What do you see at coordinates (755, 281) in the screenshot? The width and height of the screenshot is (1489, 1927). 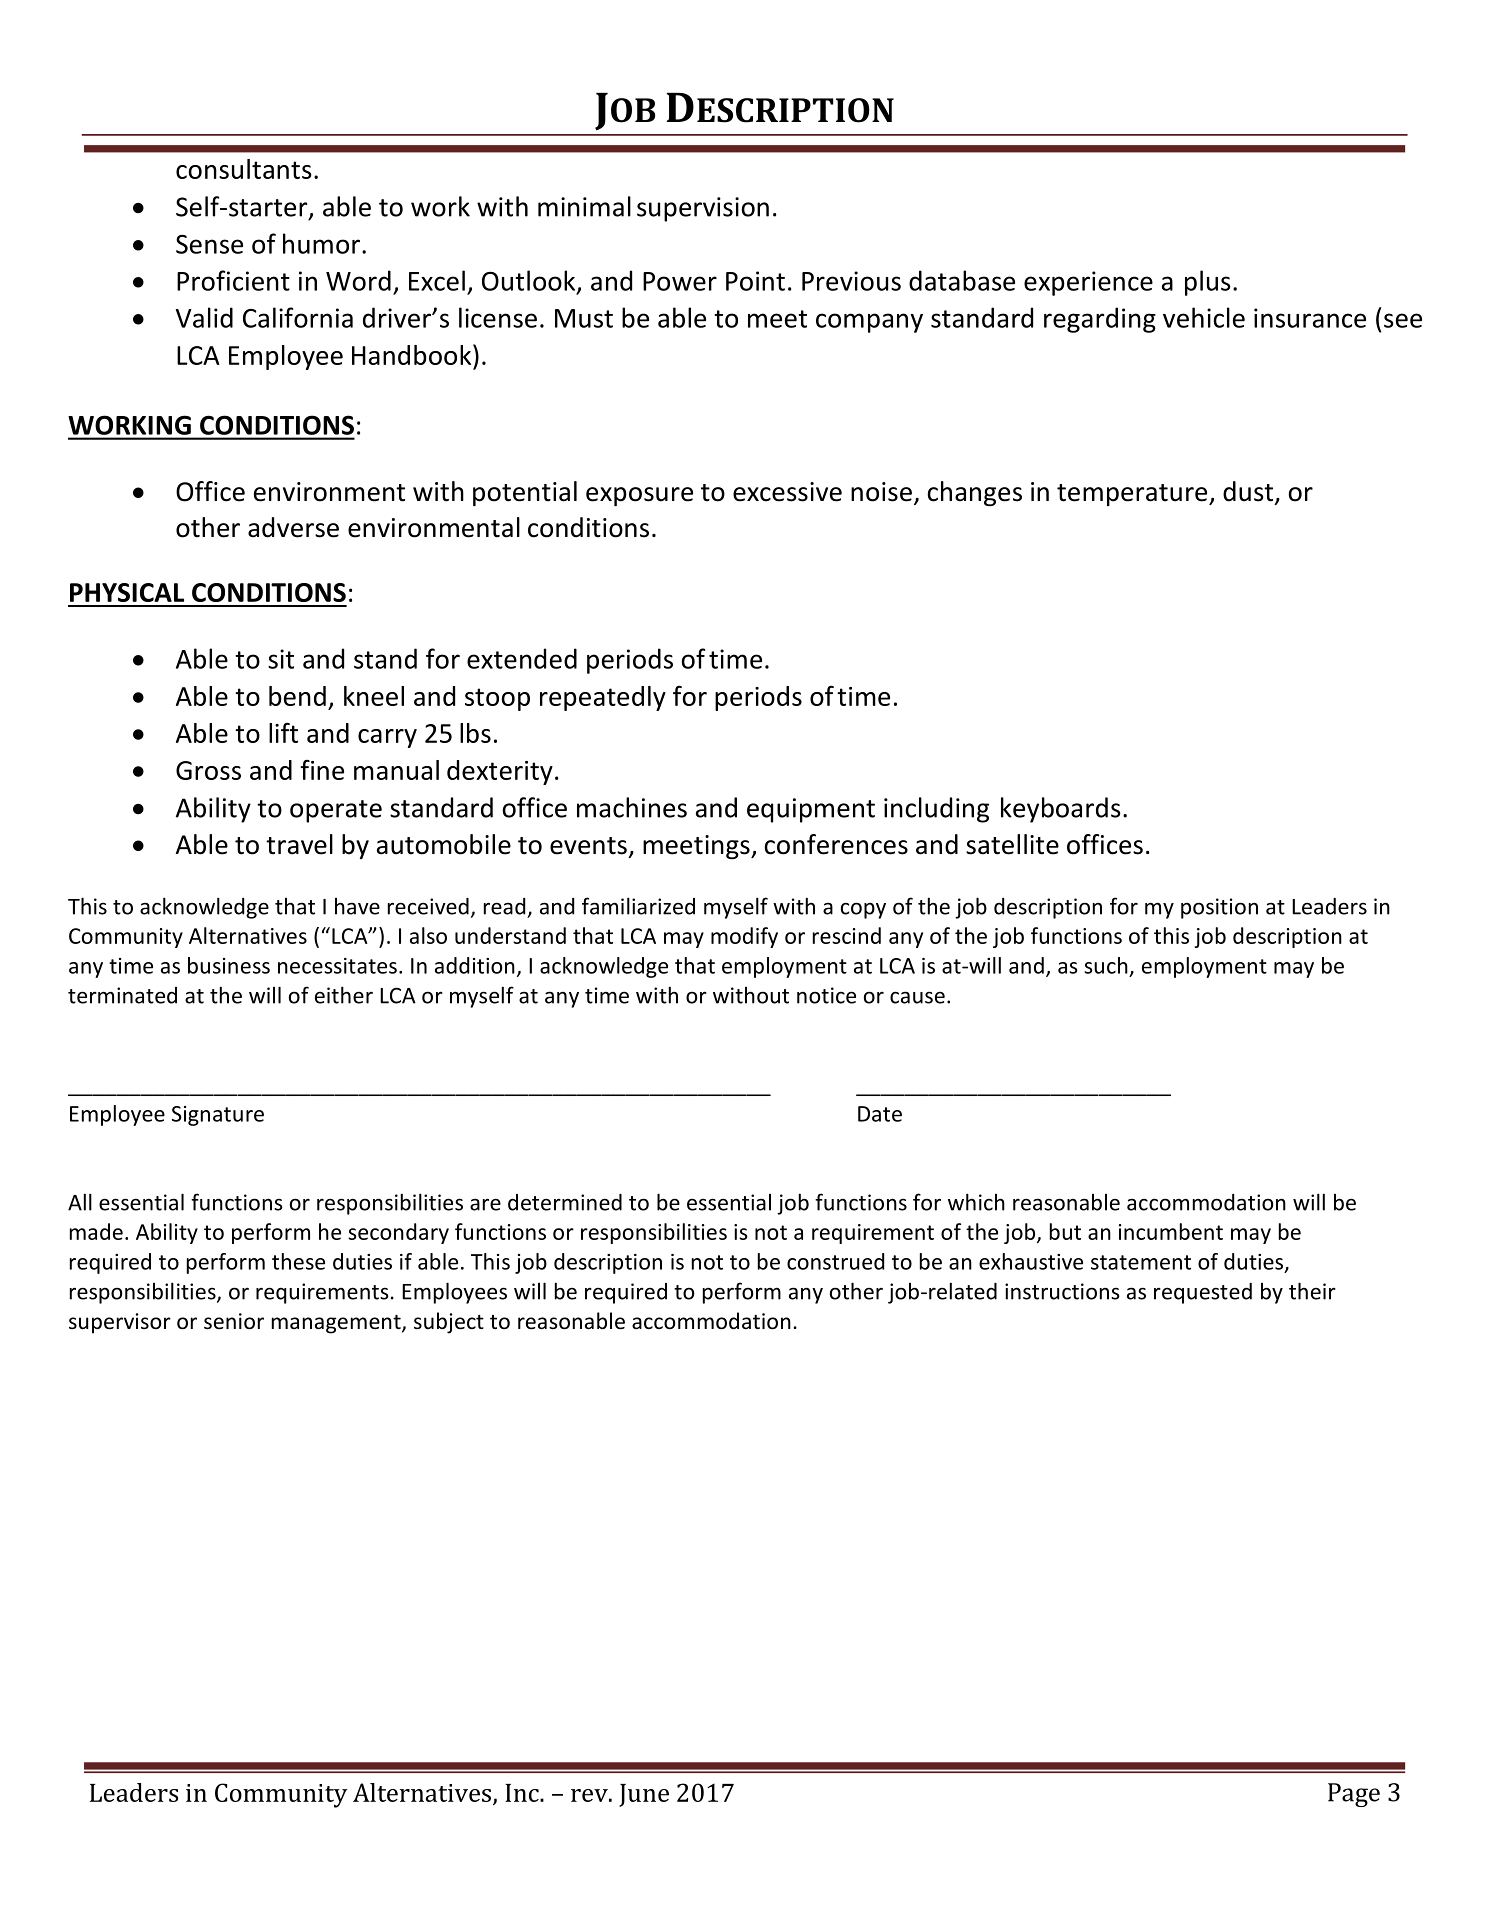 I see `Point` at bounding box center [755, 281].
